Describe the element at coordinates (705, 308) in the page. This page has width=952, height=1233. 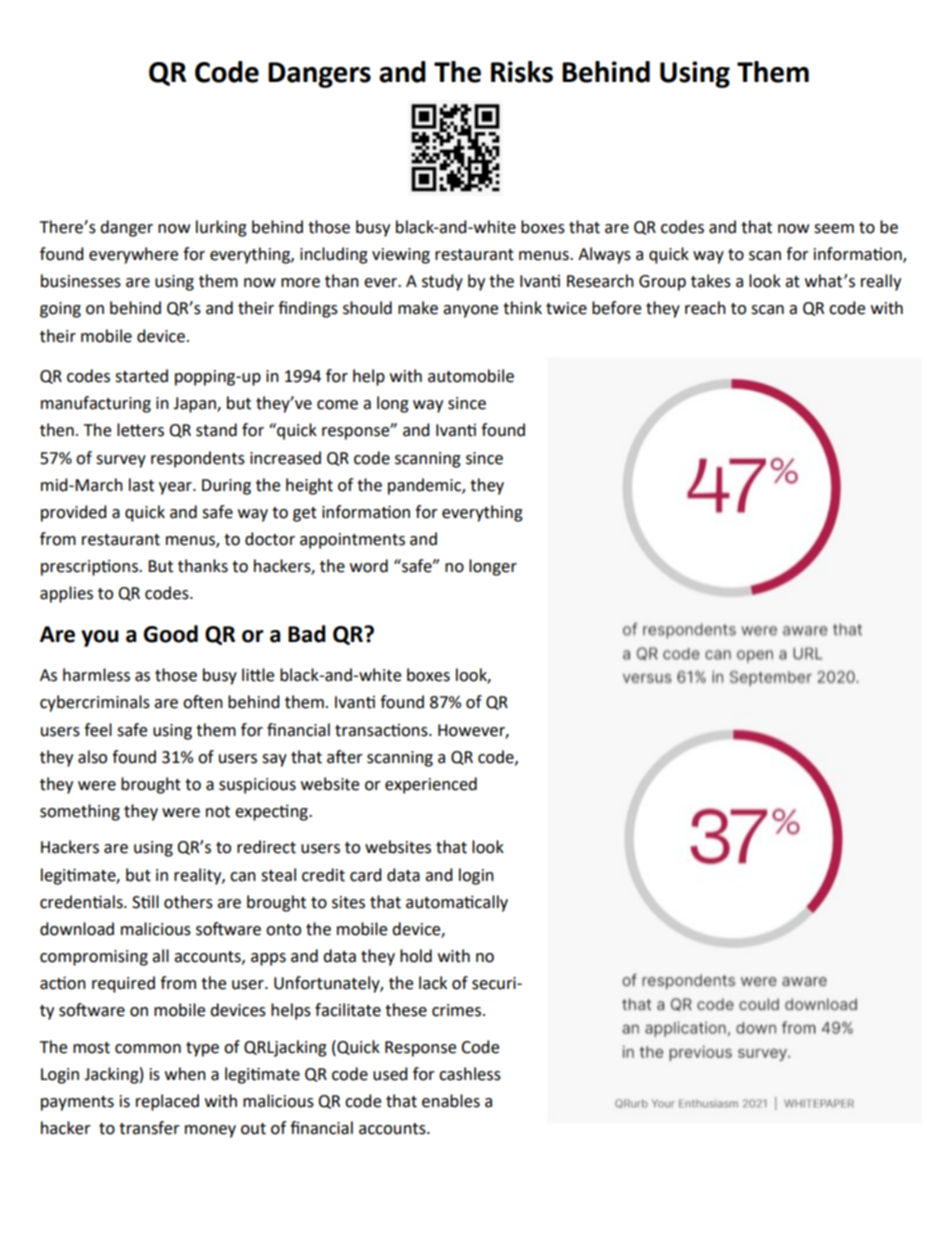
I see `reach` at that location.
